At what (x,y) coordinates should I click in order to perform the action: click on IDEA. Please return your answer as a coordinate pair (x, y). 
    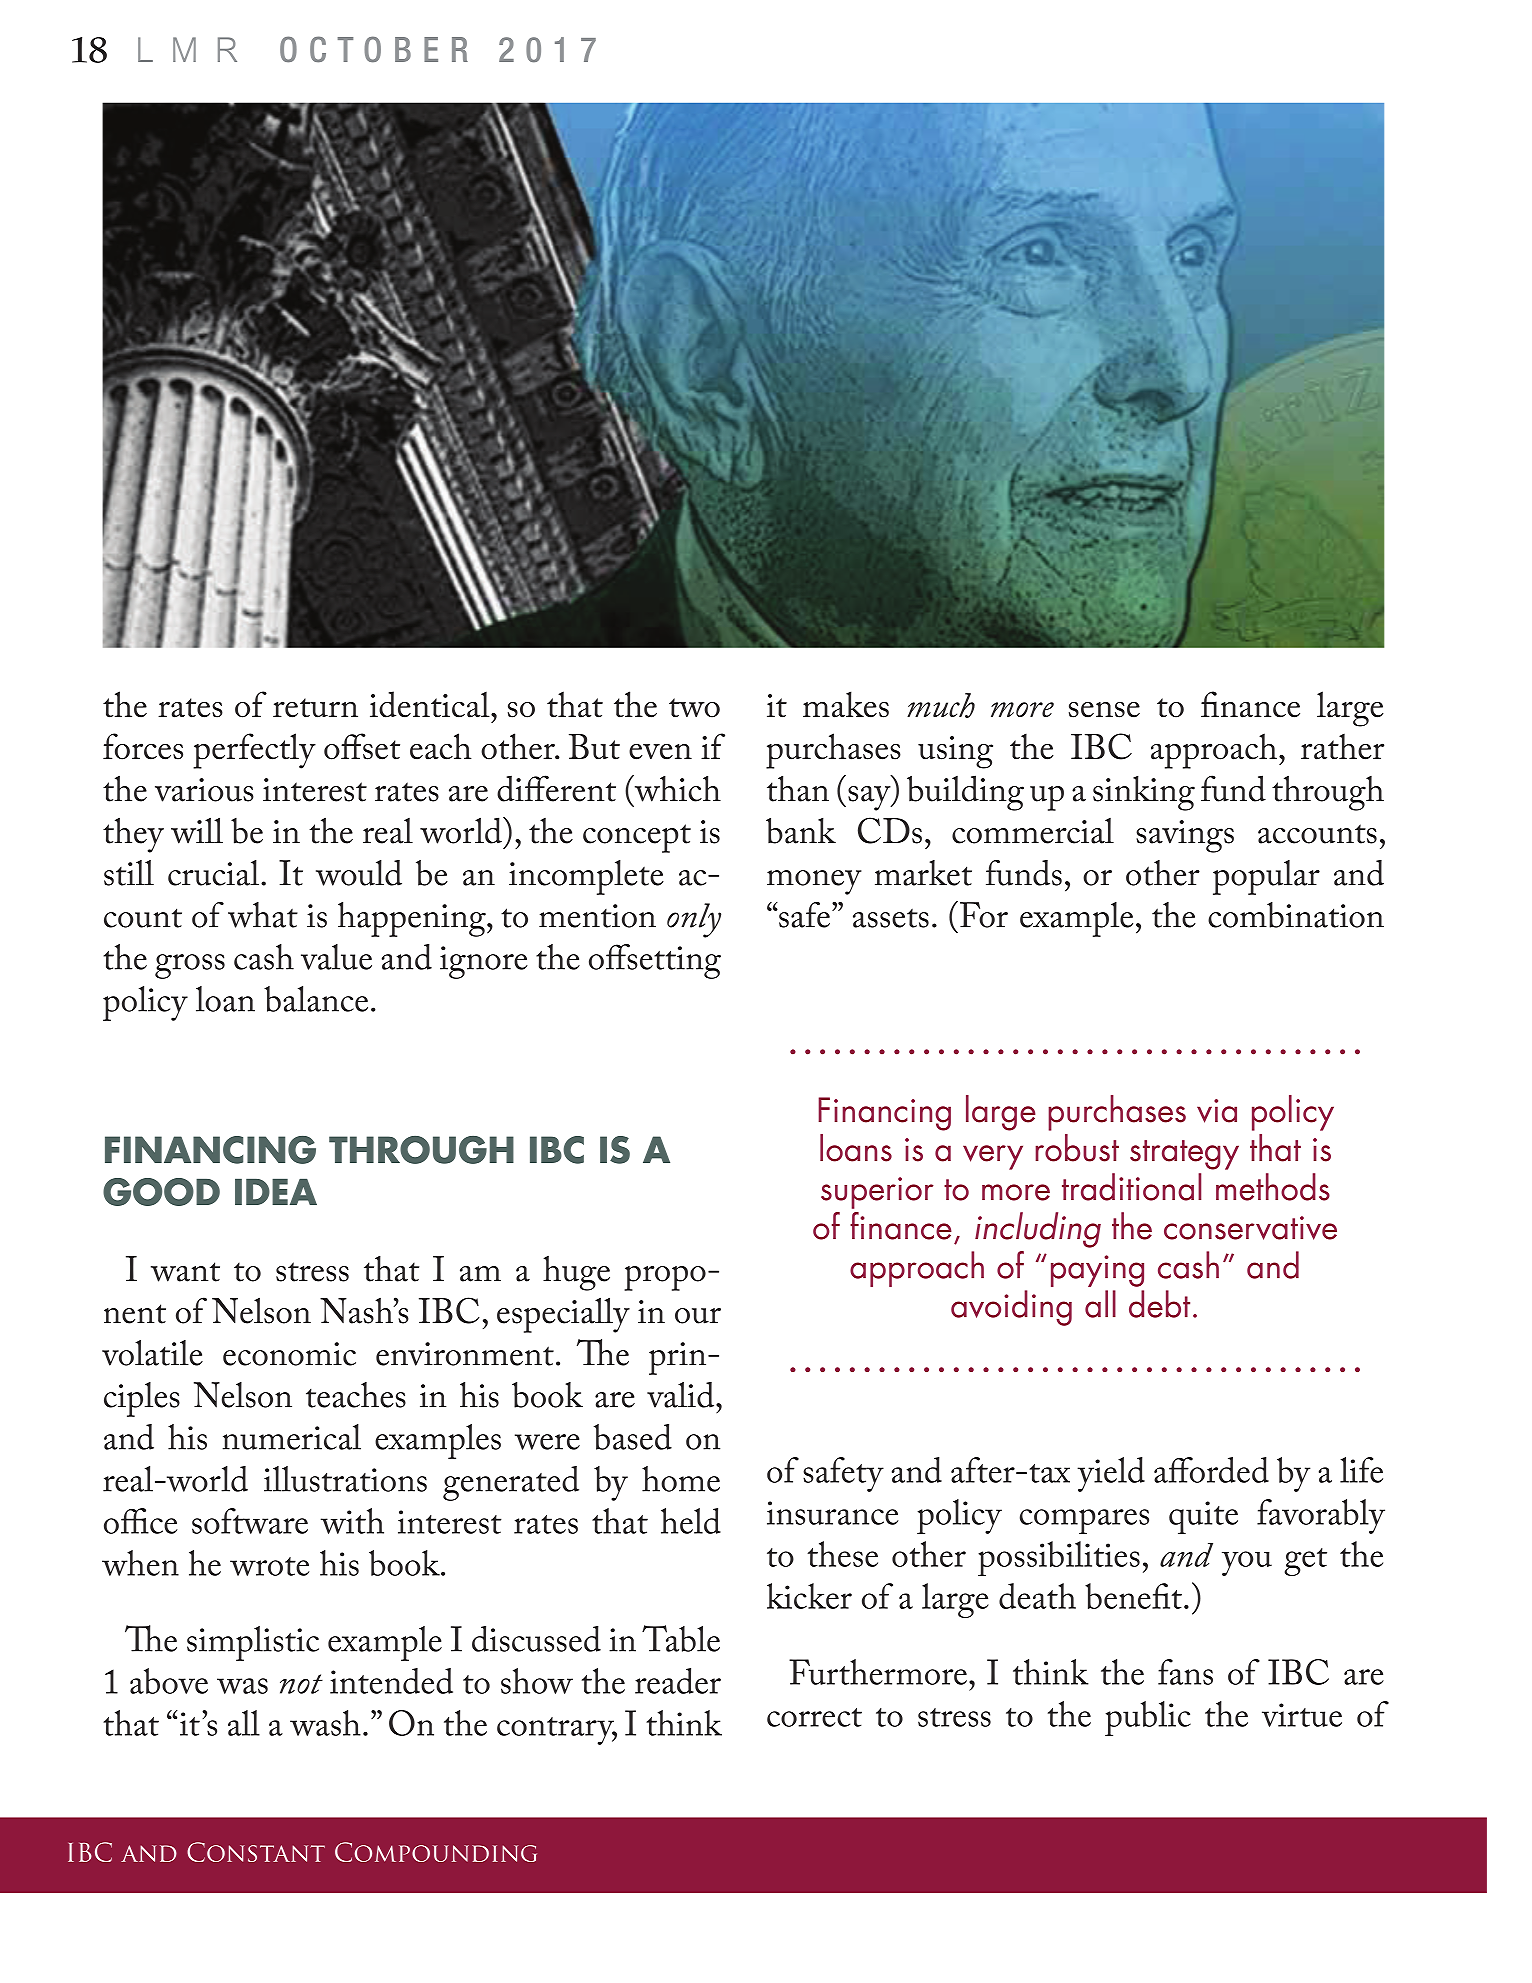
    Looking at the image, I should click on (276, 1191).
